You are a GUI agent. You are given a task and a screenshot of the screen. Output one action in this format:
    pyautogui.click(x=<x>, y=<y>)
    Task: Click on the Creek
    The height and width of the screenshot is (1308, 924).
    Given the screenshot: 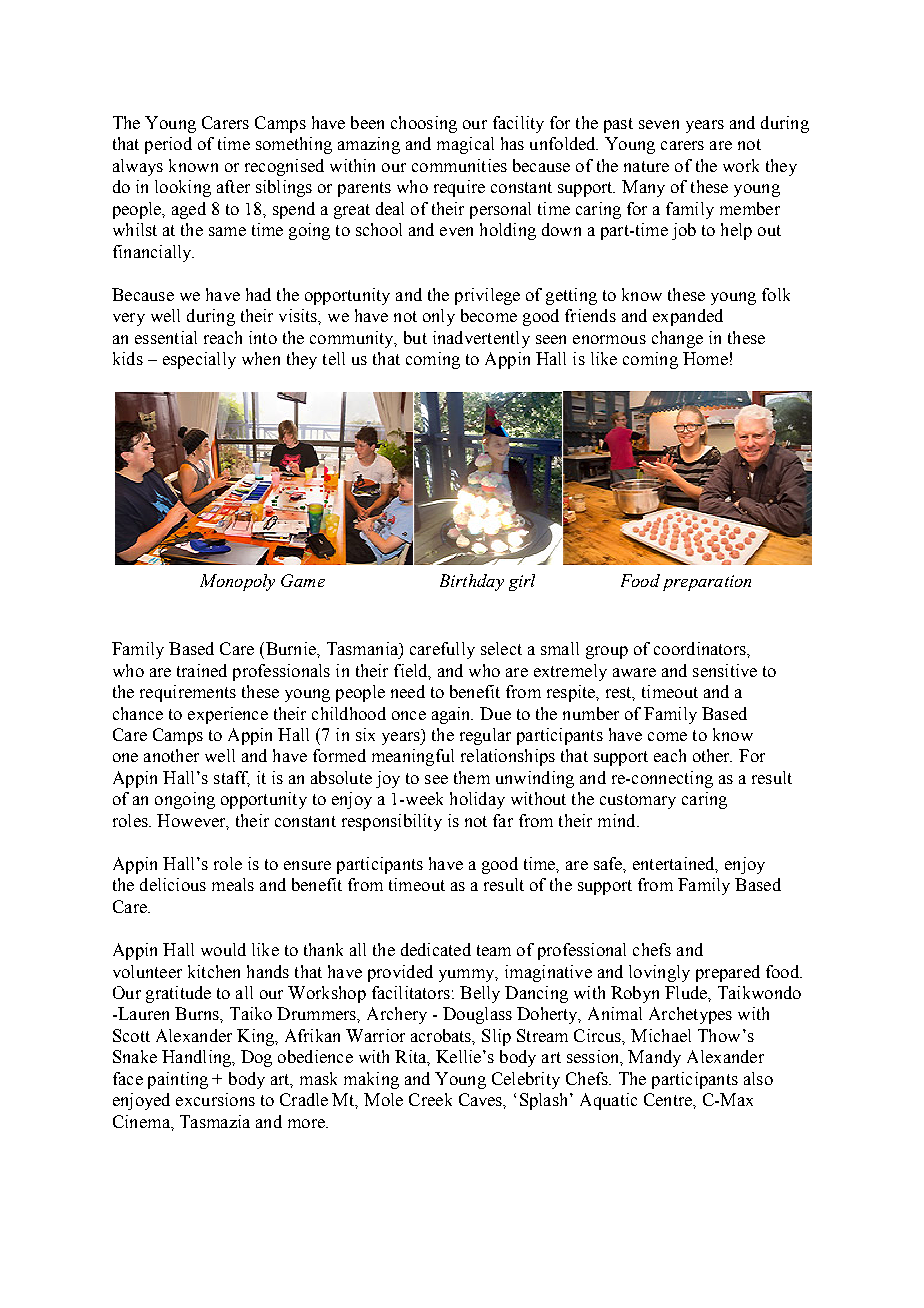 What is the action you would take?
    pyautogui.click(x=430, y=1099)
